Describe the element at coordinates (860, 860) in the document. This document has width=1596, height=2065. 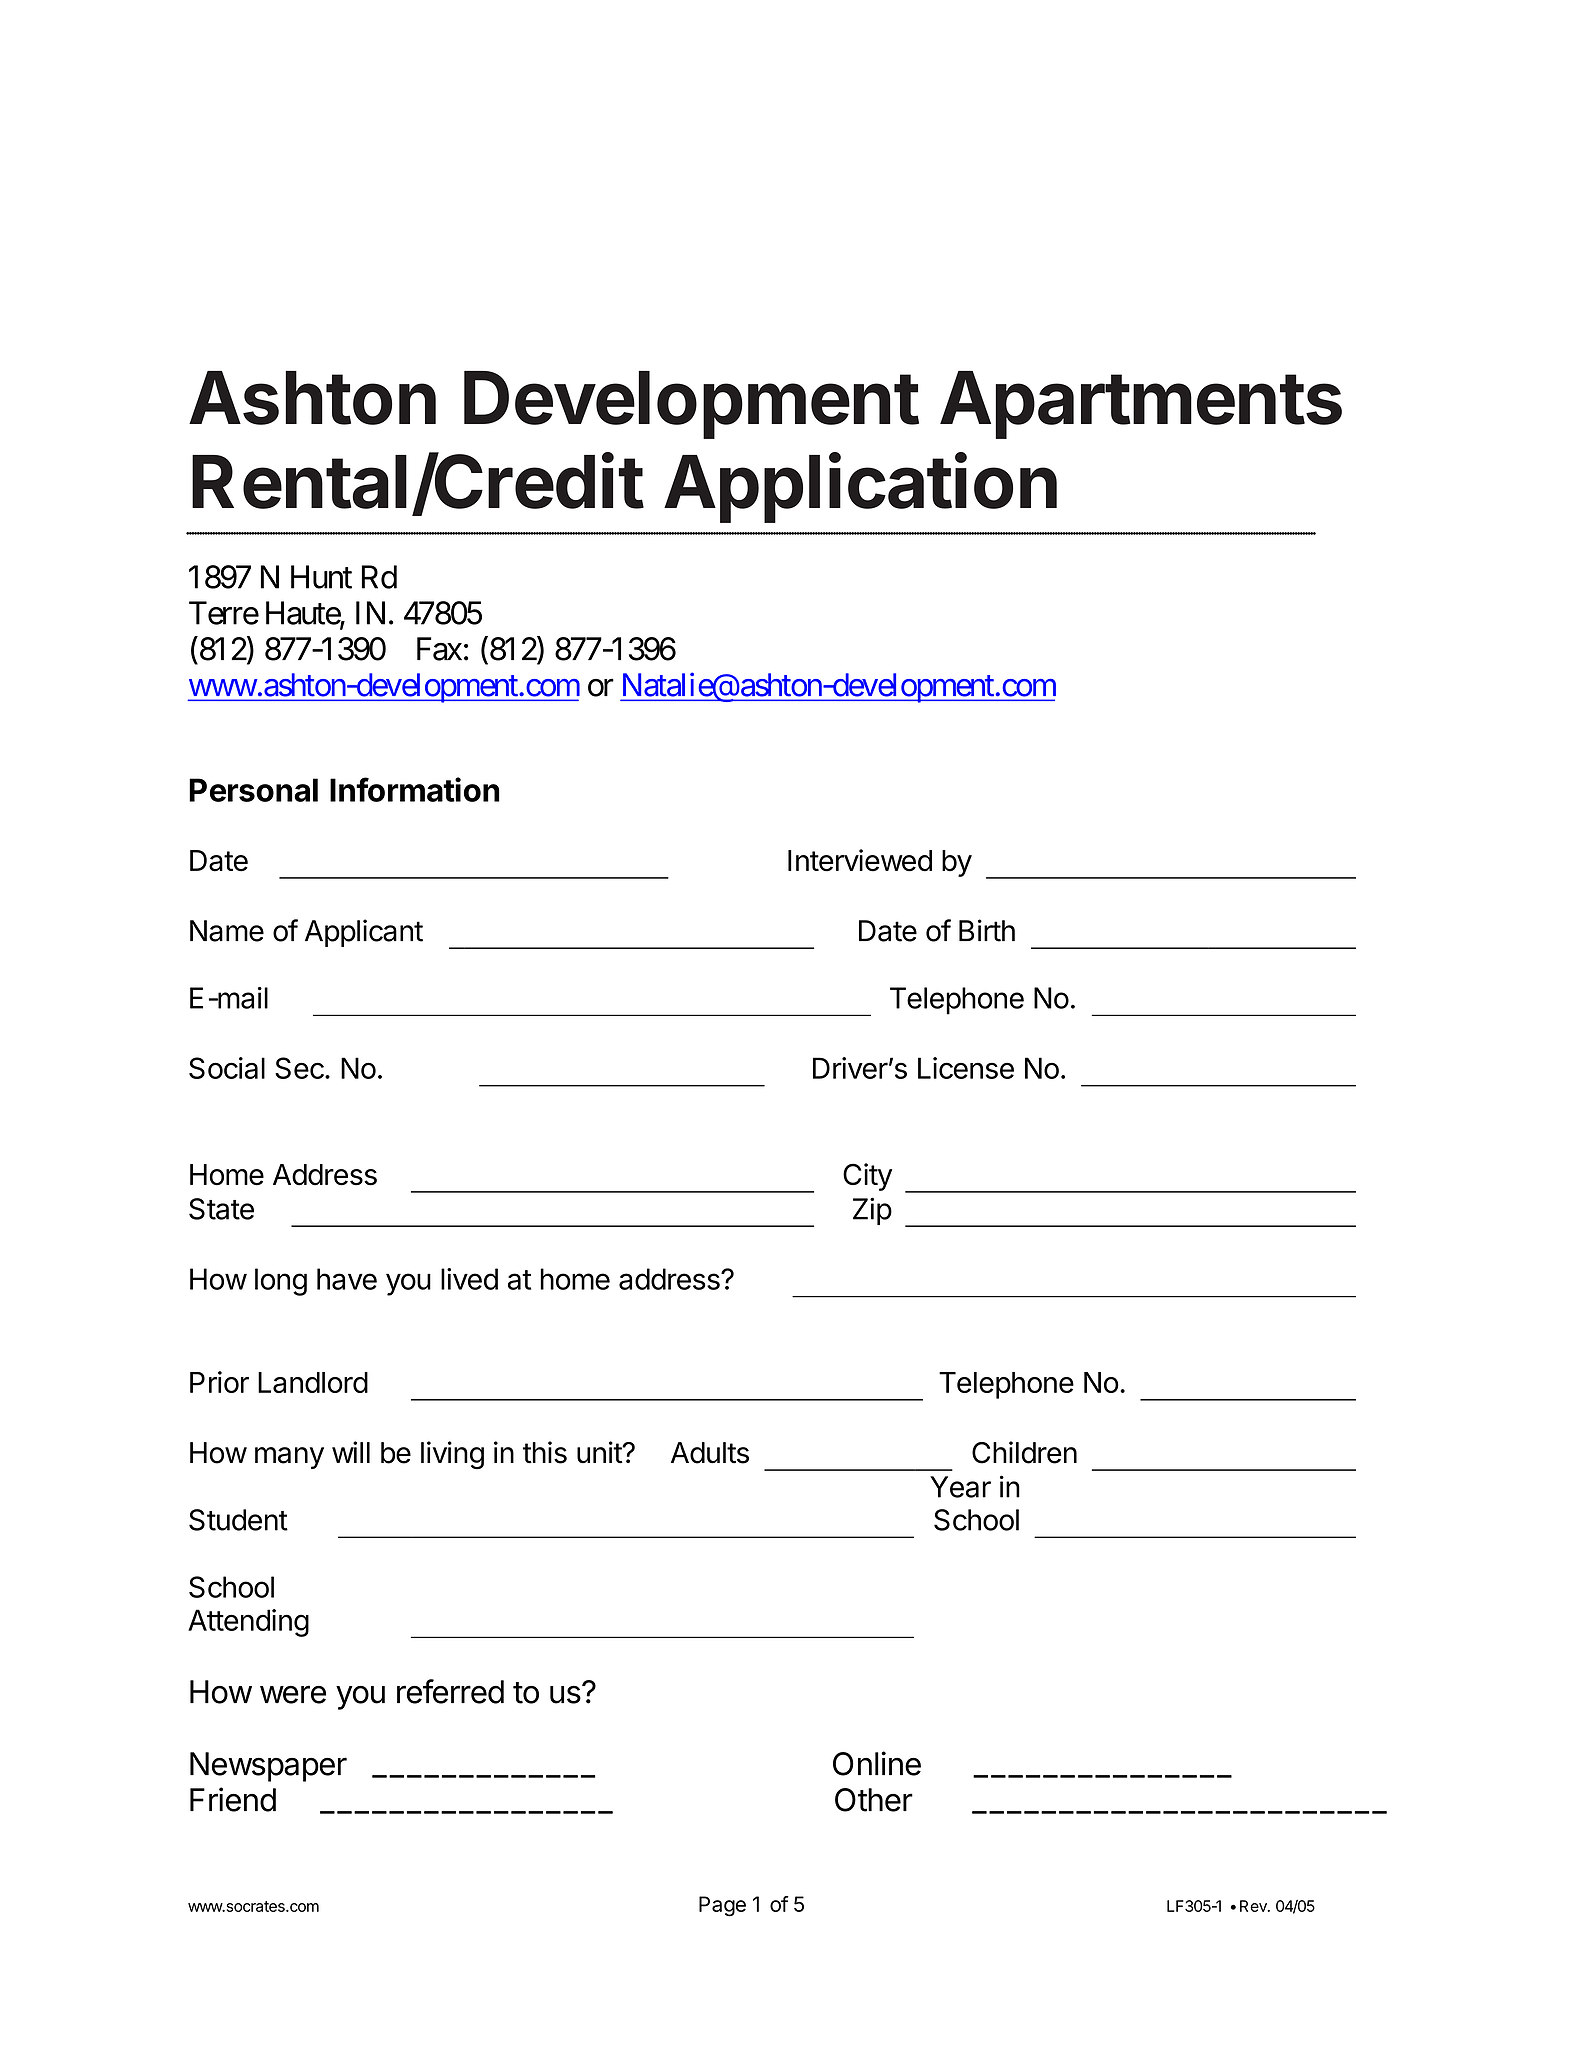
I see `Interviewed` at that location.
